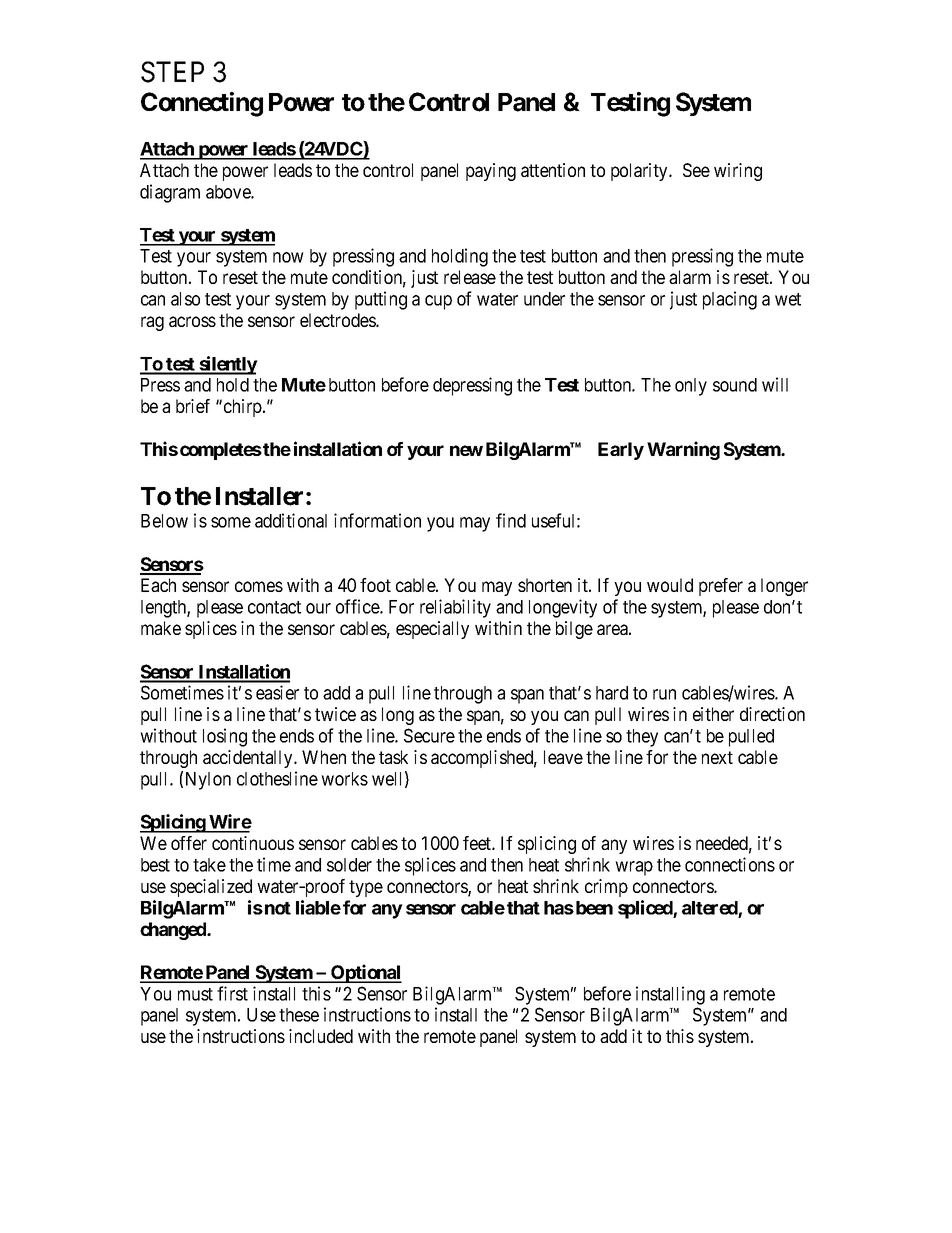 Image resolution: width=952 pixels, height=1233 pixels. What do you see at coordinates (511, 520) in the page?
I see `find` at bounding box center [511, 520].
